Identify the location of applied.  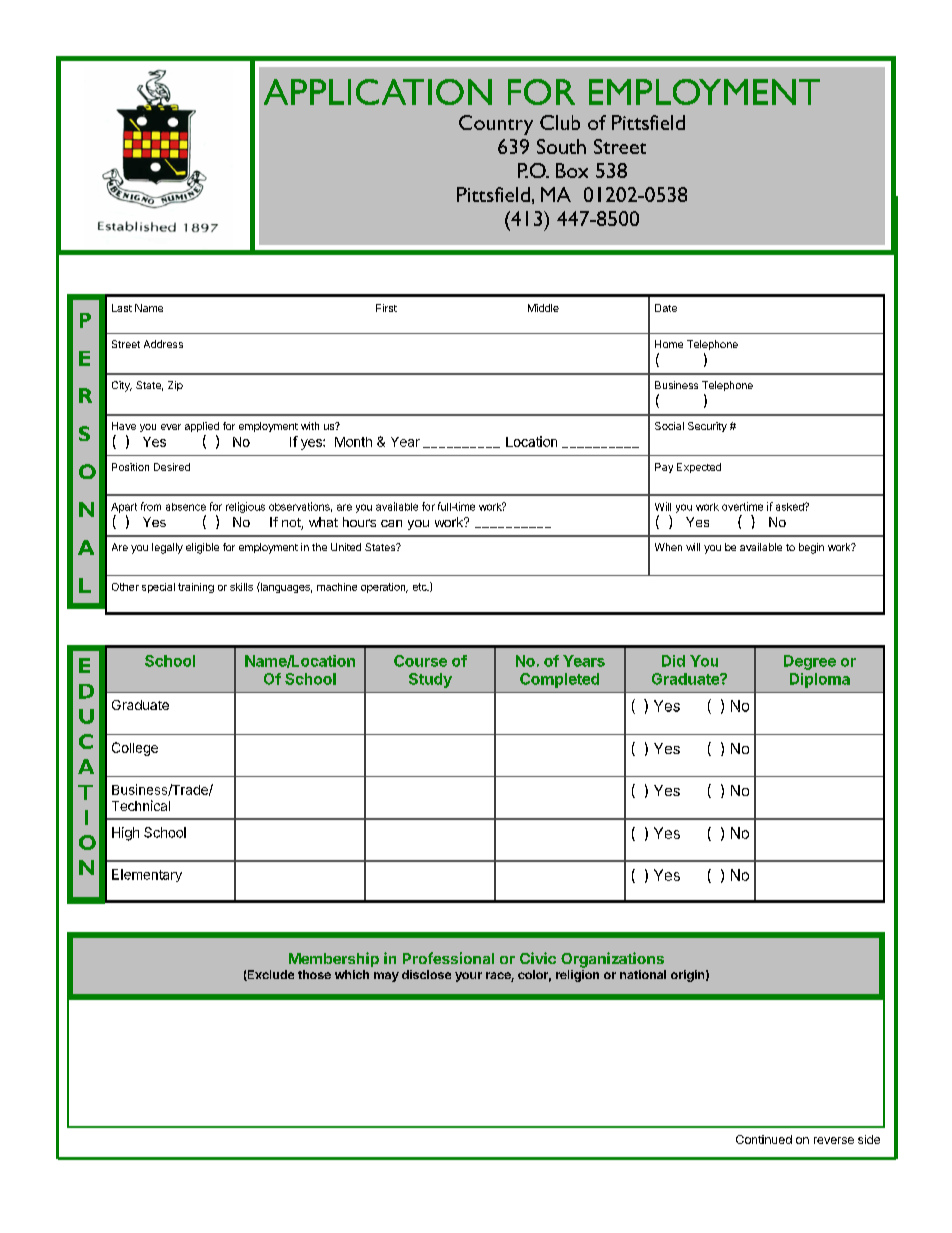
(202, 427).
